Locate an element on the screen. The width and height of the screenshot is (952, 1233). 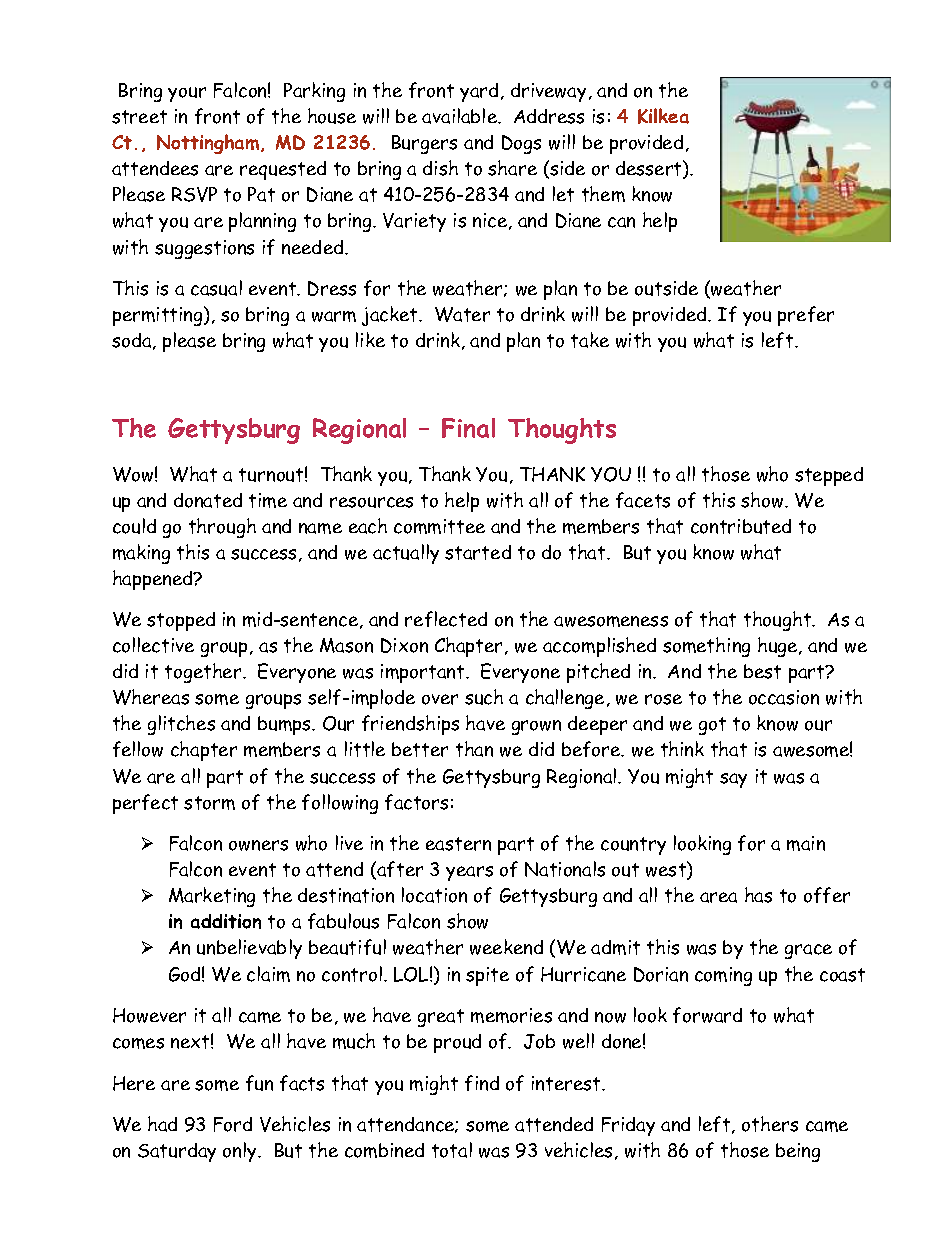
available is located at coordinates (460, 116).
